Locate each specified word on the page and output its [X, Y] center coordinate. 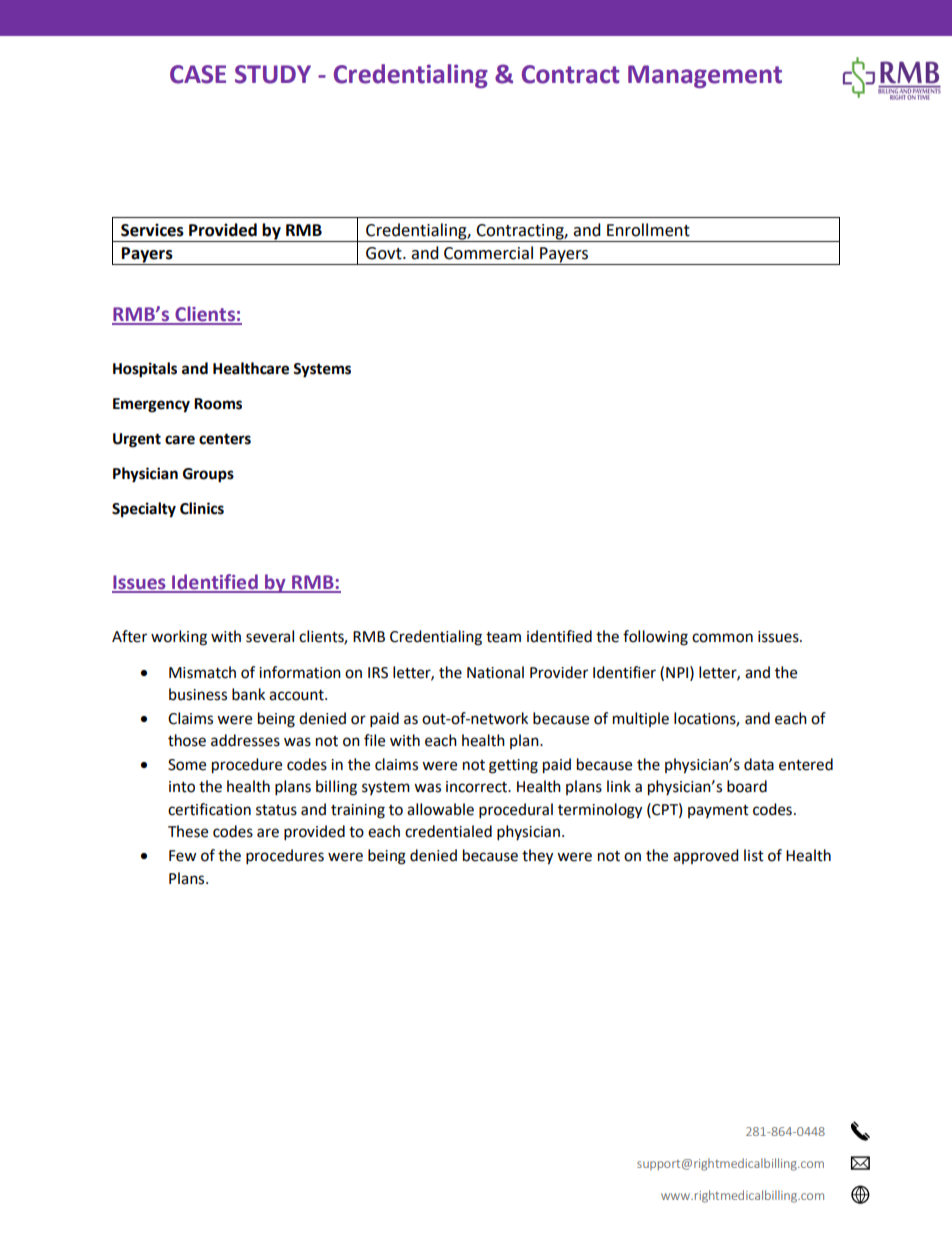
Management [705, 76]
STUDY [273, 74]
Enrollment [648, 230]
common [722, 638]
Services [152, 230]
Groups [208, 475]
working [179, 638]
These [188, 831]
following [655, 638]
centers [225, 439]
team [503, 637]
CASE [198, 74]
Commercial [488, 253]
